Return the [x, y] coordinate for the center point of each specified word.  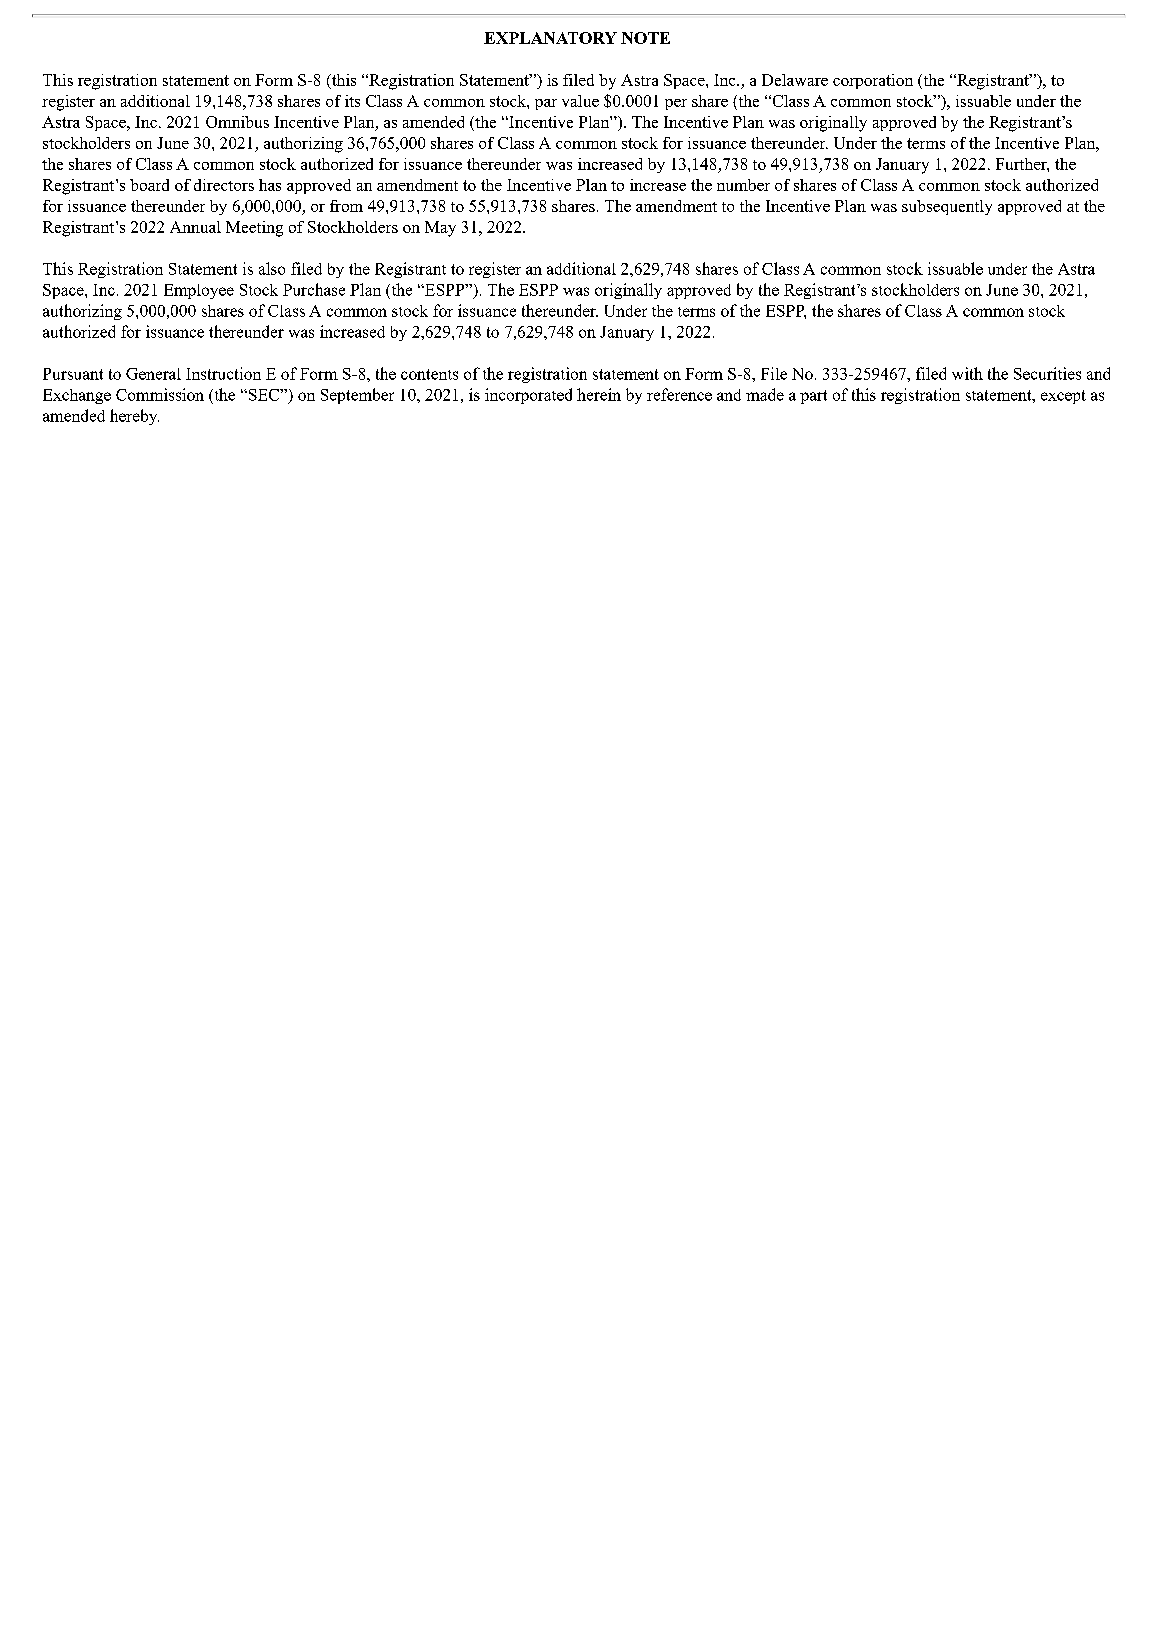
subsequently [947, 207]
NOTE [645, 38]
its [352, 101]
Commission [160, 394]
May [440, 229]
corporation [873, 81]
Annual [195, 227]
